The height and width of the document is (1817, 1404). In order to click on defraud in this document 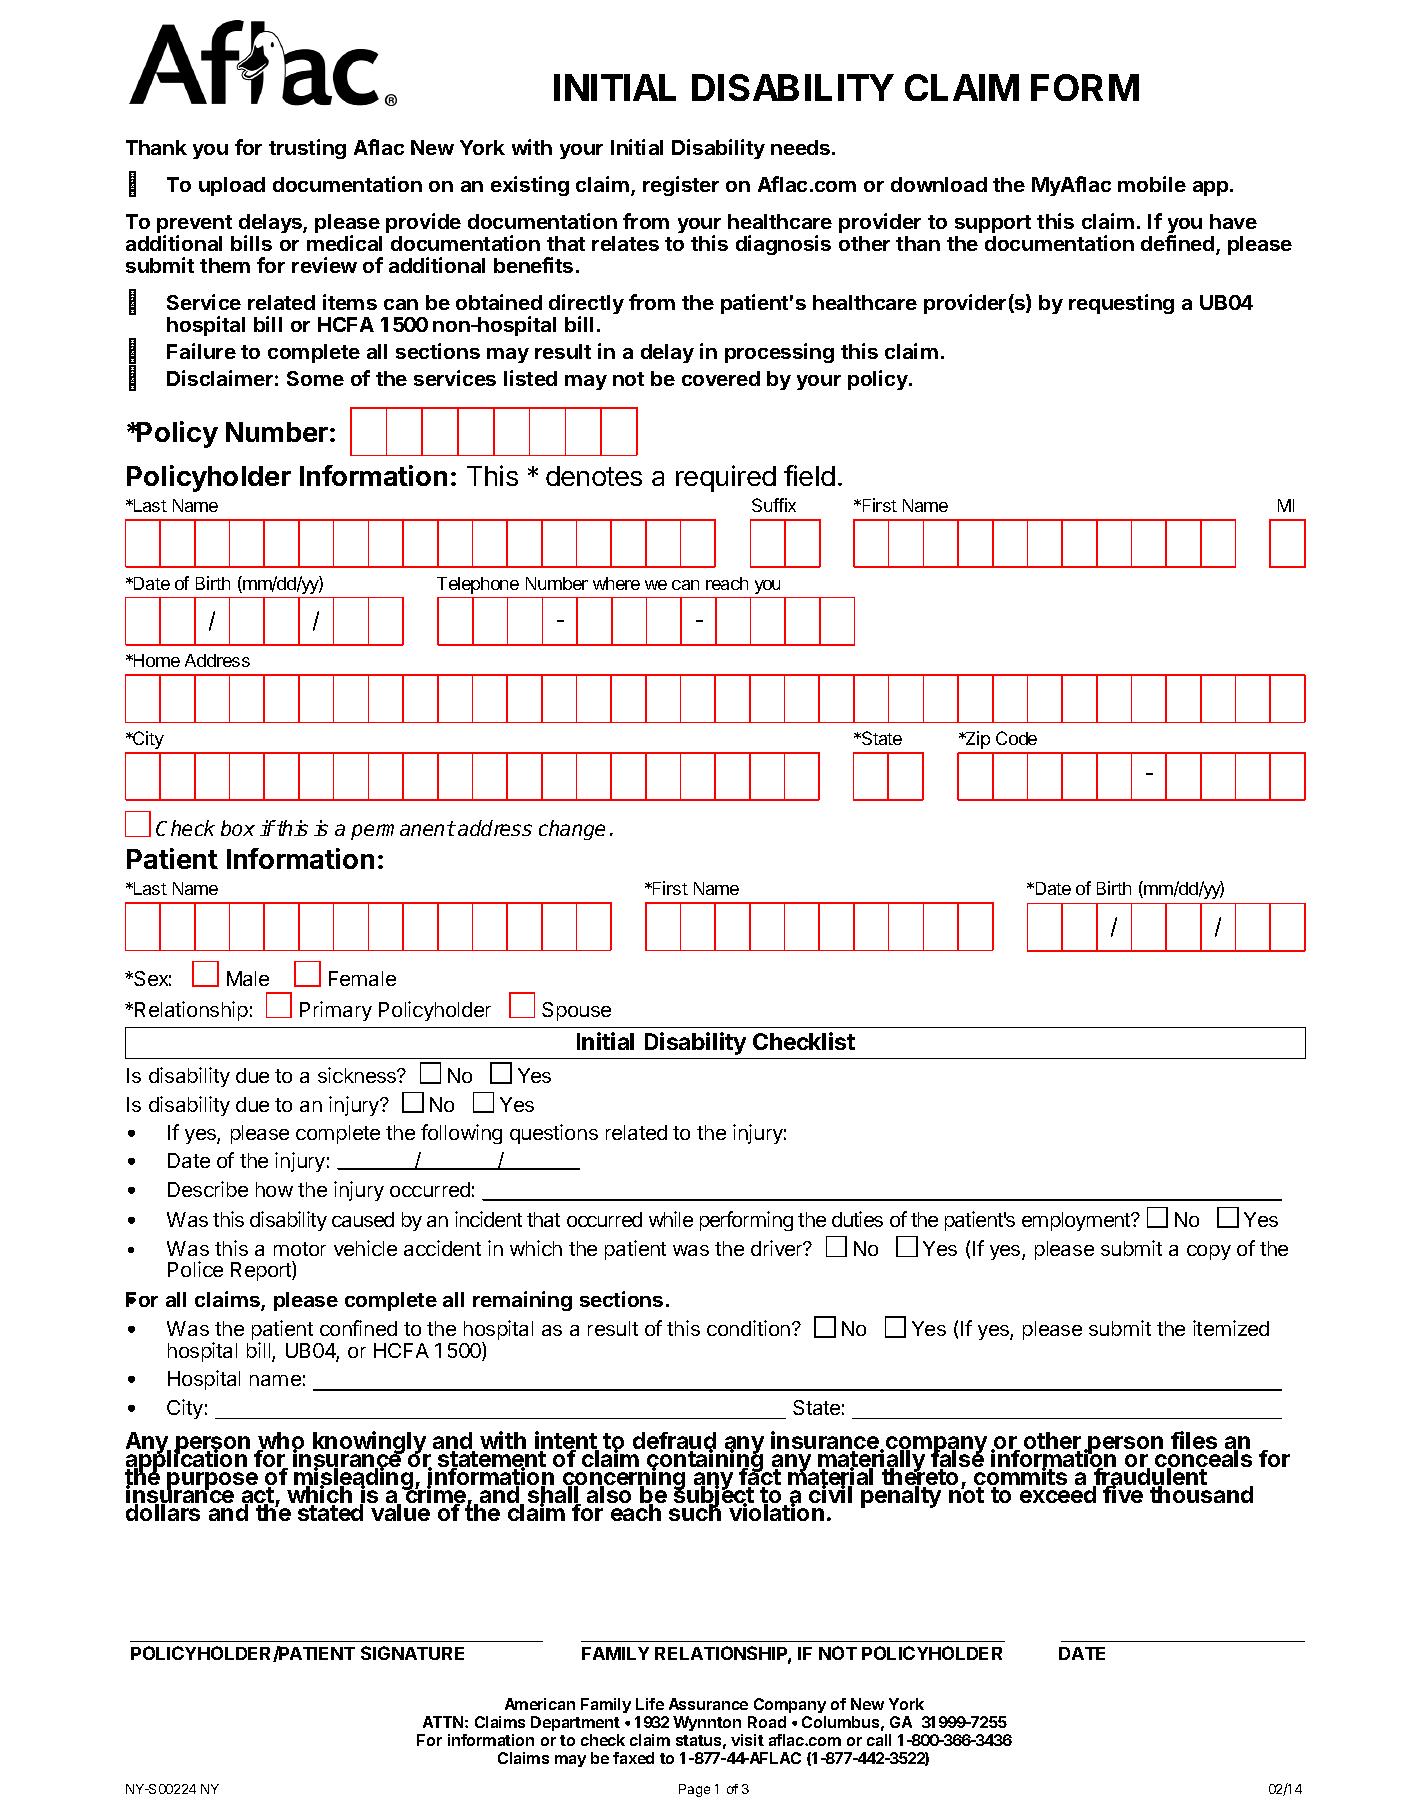, I will do `click(674, 1442)`.
